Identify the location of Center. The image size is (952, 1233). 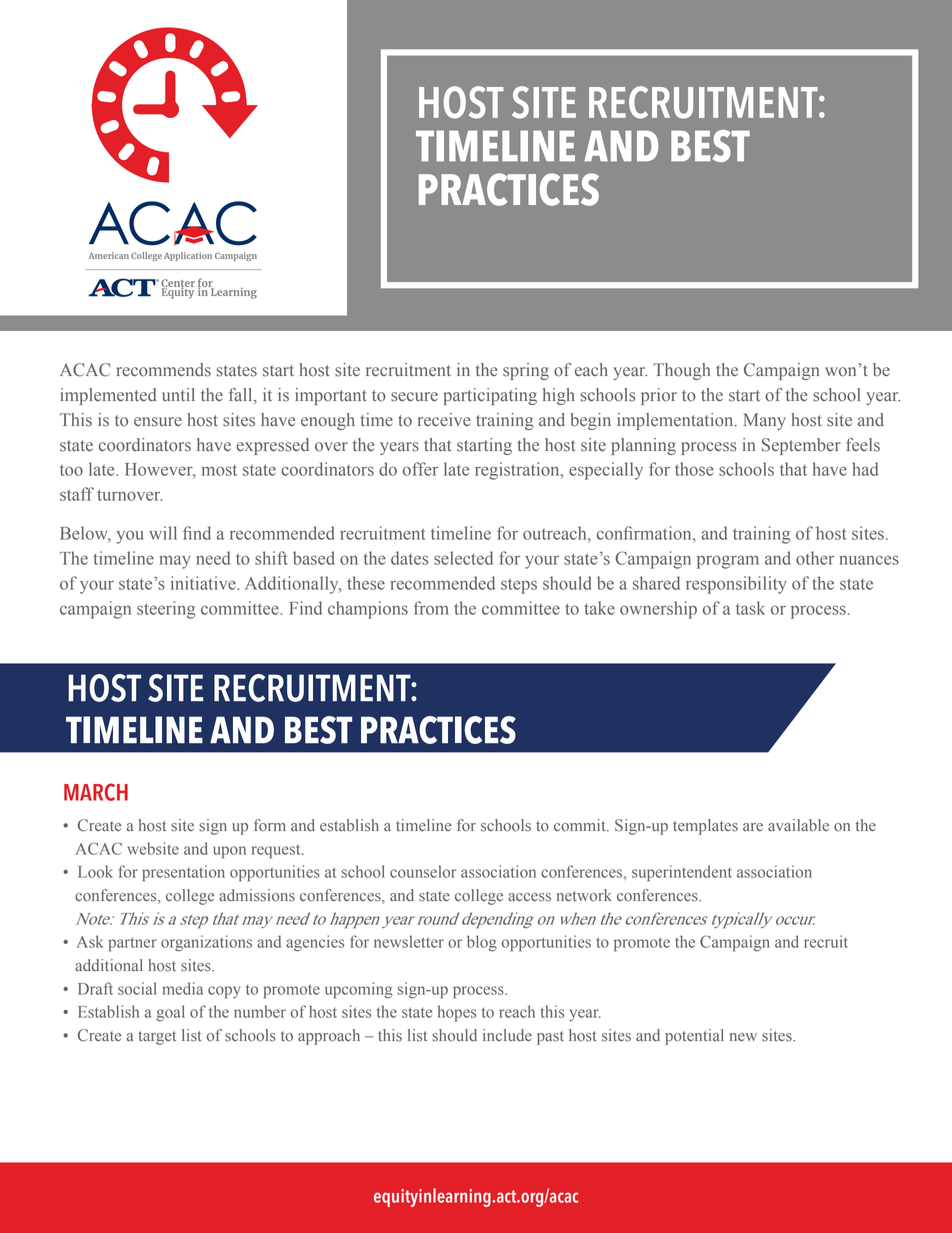
(178, 284).
